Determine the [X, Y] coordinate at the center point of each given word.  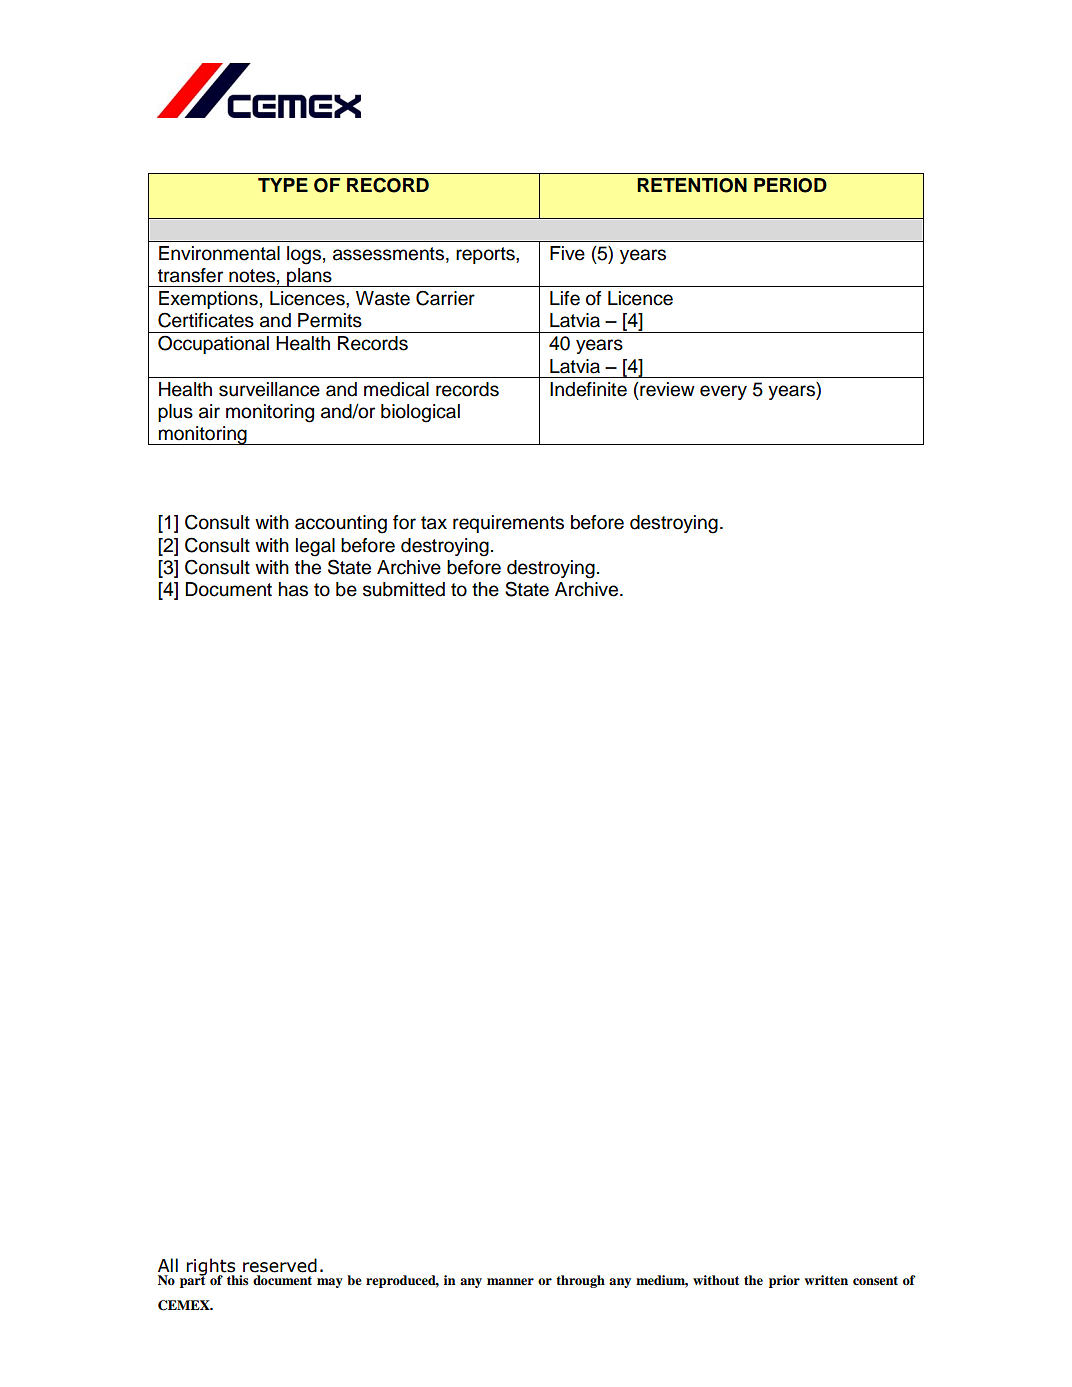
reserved [280, 1265]
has [293, 589]
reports [486, 255]
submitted [404, 589]
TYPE [283, 185]
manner [510, 1281]
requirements [508, 524]
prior [784, 1281]
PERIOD [790, 185]
